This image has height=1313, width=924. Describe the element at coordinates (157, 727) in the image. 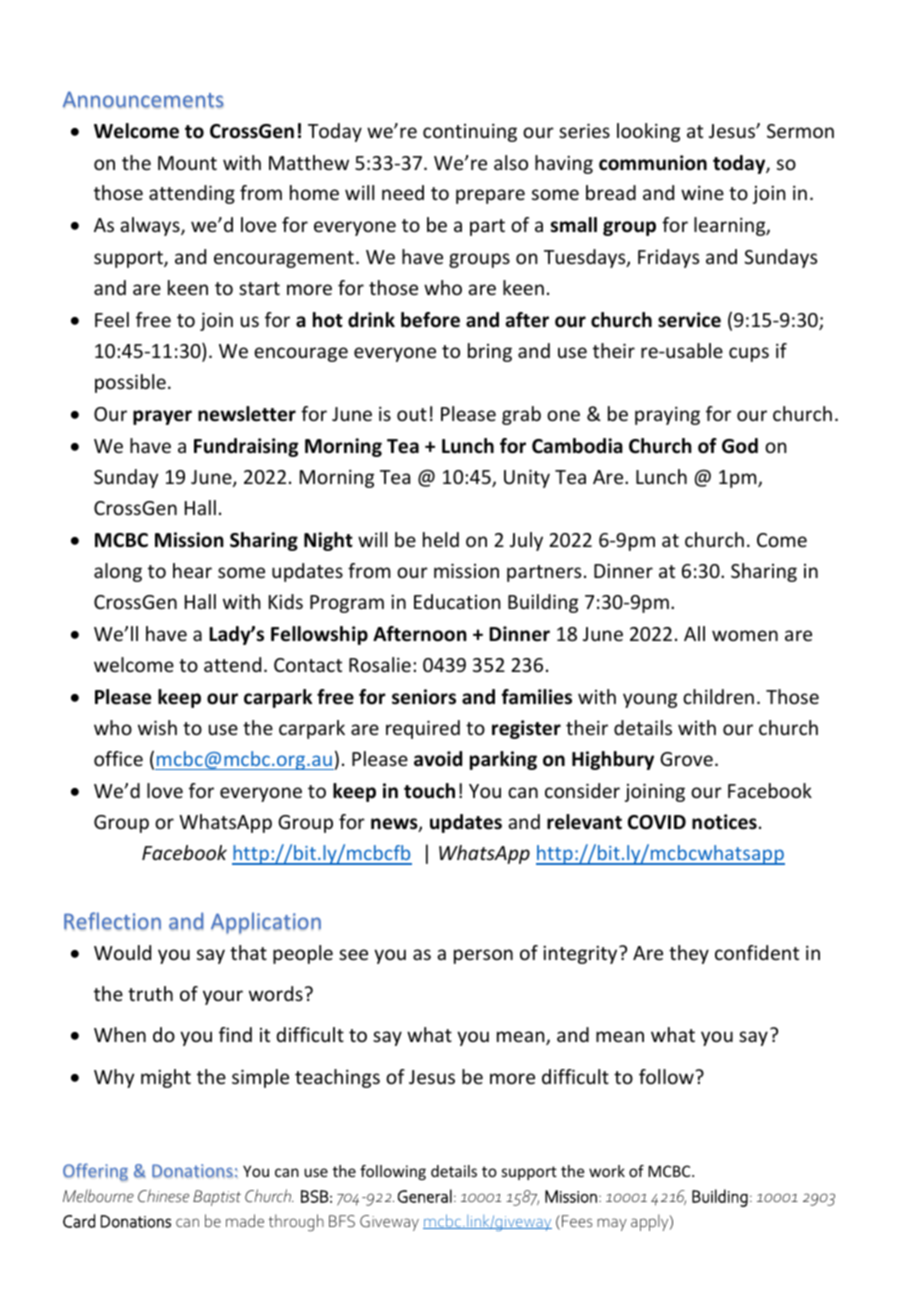

I see `wish` at that location.
